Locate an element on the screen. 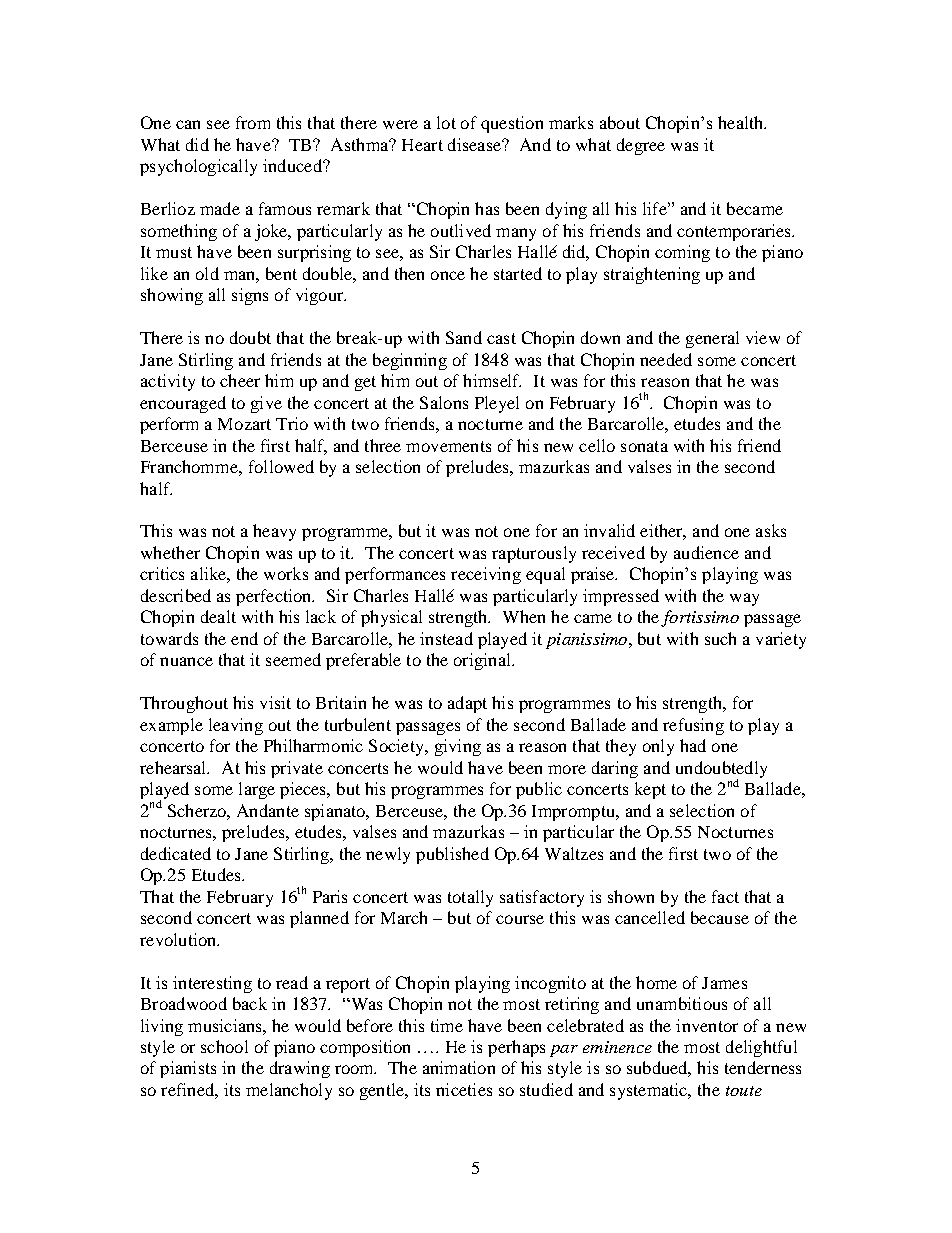  school is located at coordinates (224, 1046).
